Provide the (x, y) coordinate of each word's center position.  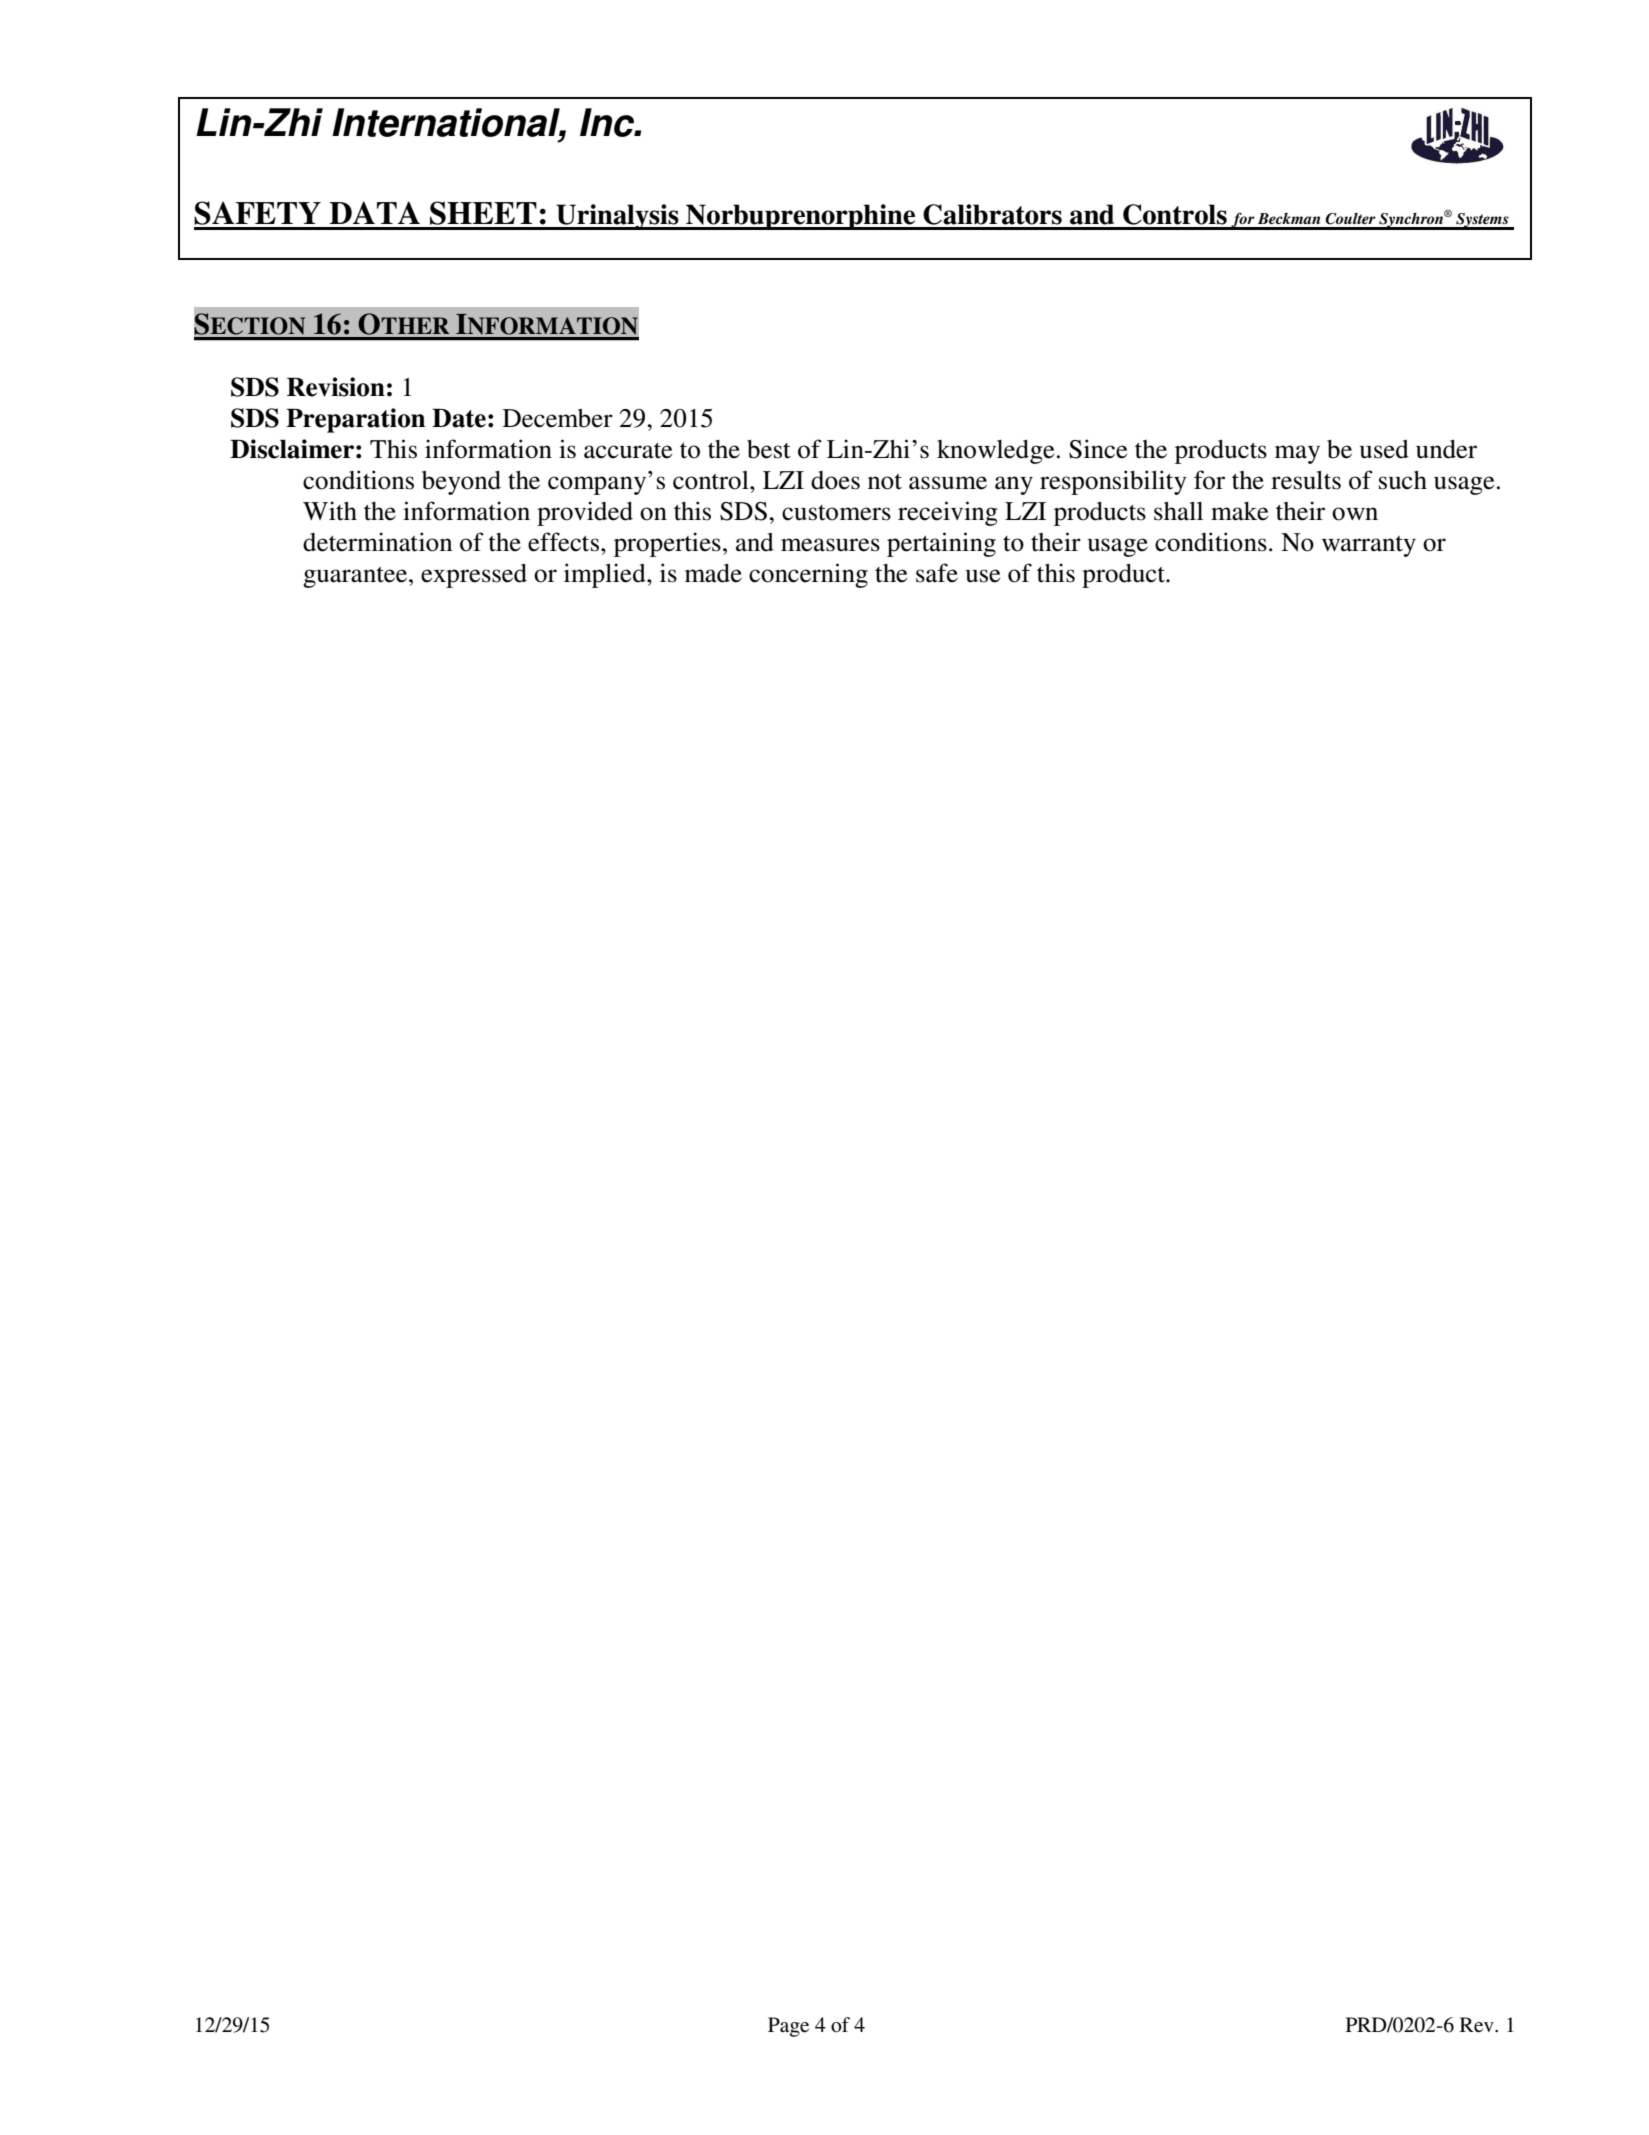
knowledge (995, 452)
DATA (374, 212)
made (713, 573)
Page (788, 2027)
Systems (1482, 221)
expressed (474, 576)
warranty (1369, 546)
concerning (808, 575)
